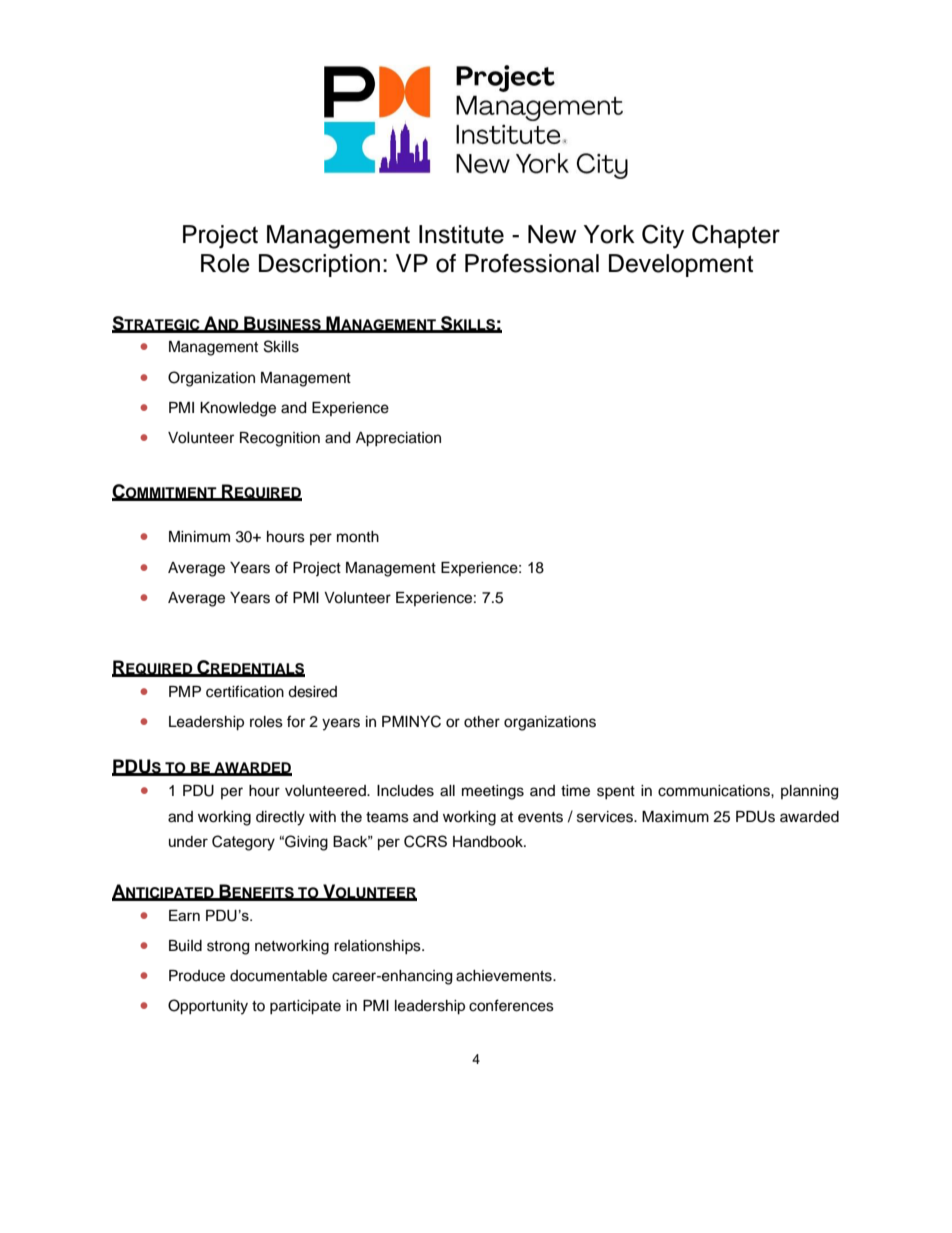 The image size is (952, 1233). What do you see at coordinates (305, 1007) in the document?
I see `participate` at bounding box center [305, 1007].
